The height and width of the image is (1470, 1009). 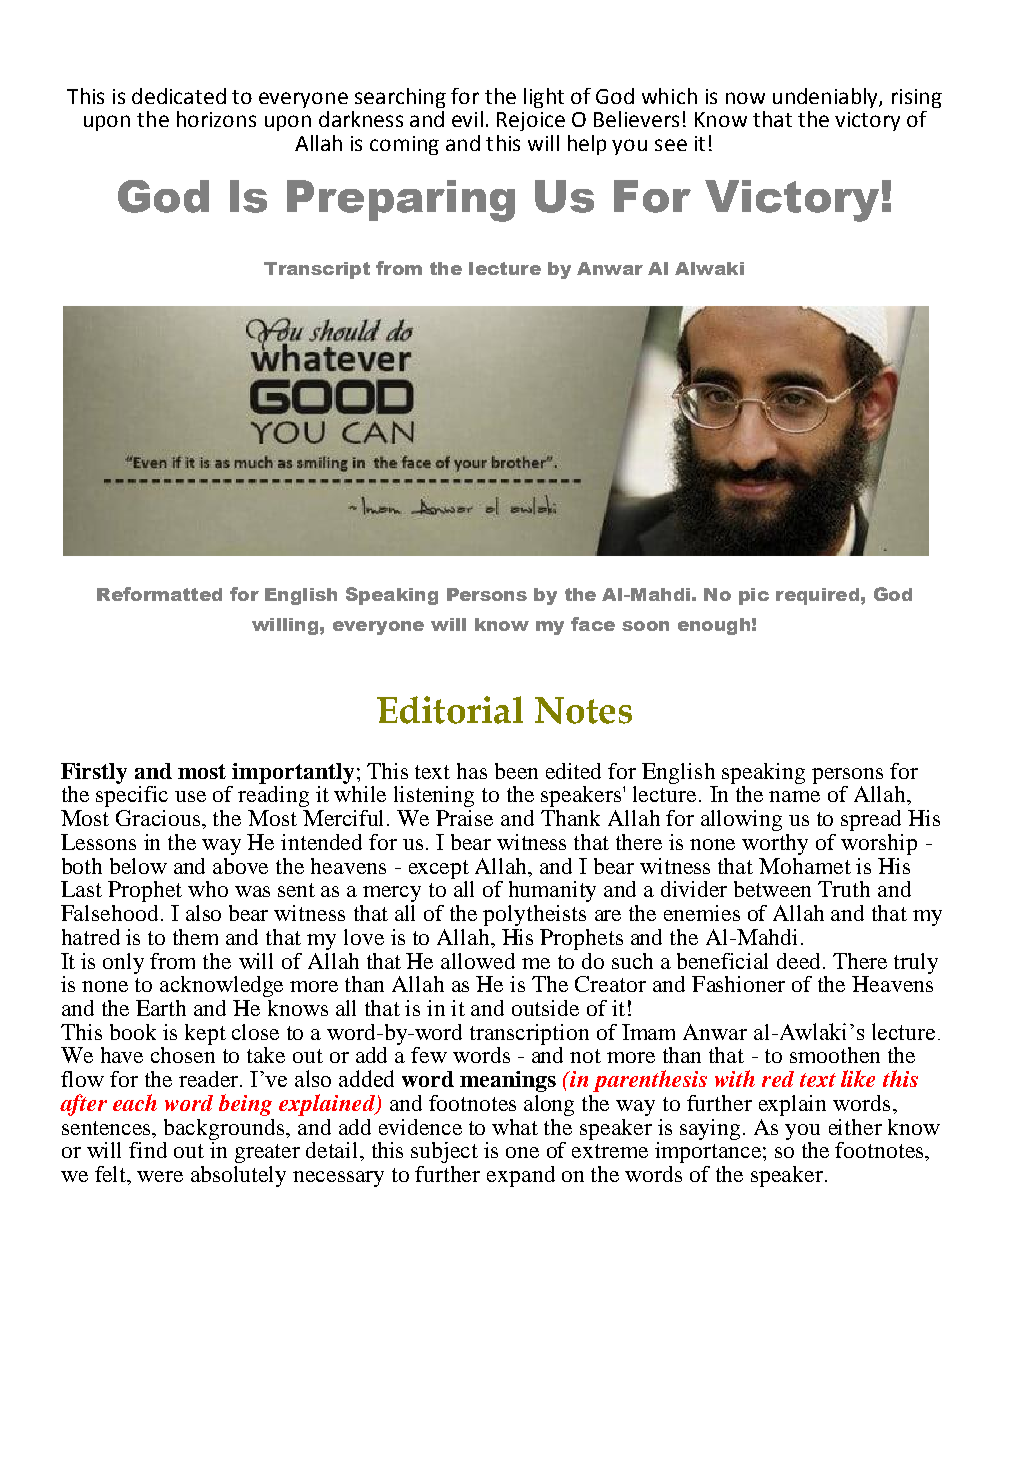 I want to click on Rejoice, so click(x=531, y=121).
